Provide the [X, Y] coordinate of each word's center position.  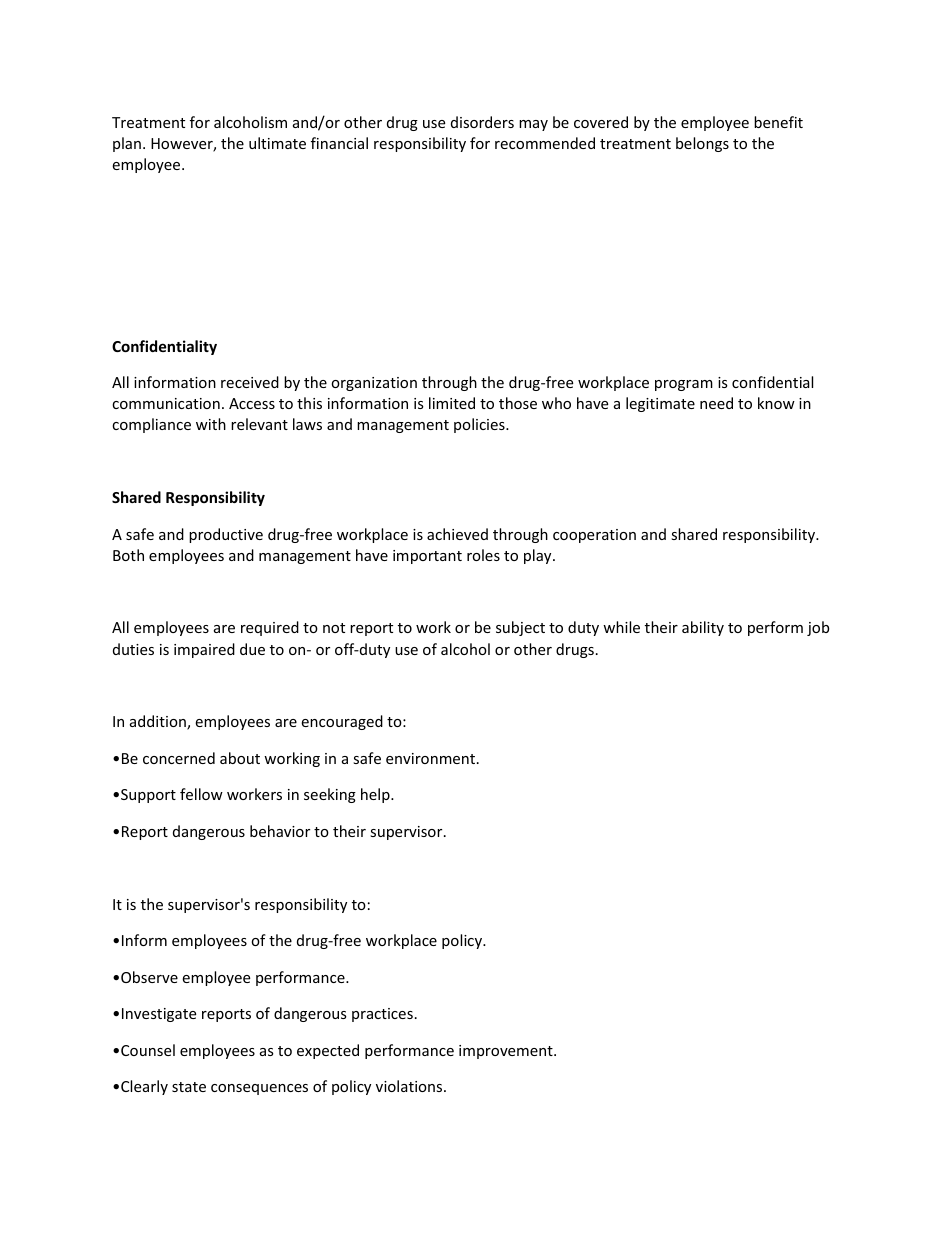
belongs [702, 144]
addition [159, 722]
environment [432, 758]
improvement [507, 1052]
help [376, 795]
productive [226, 535]
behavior [280, 831]
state [189, 1087]
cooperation [594, 536]
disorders [482, 122]
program [684, 385]
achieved [457, 534]
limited [452, 403]
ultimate [277, 143]
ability [703, 628]
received [250, 382]
